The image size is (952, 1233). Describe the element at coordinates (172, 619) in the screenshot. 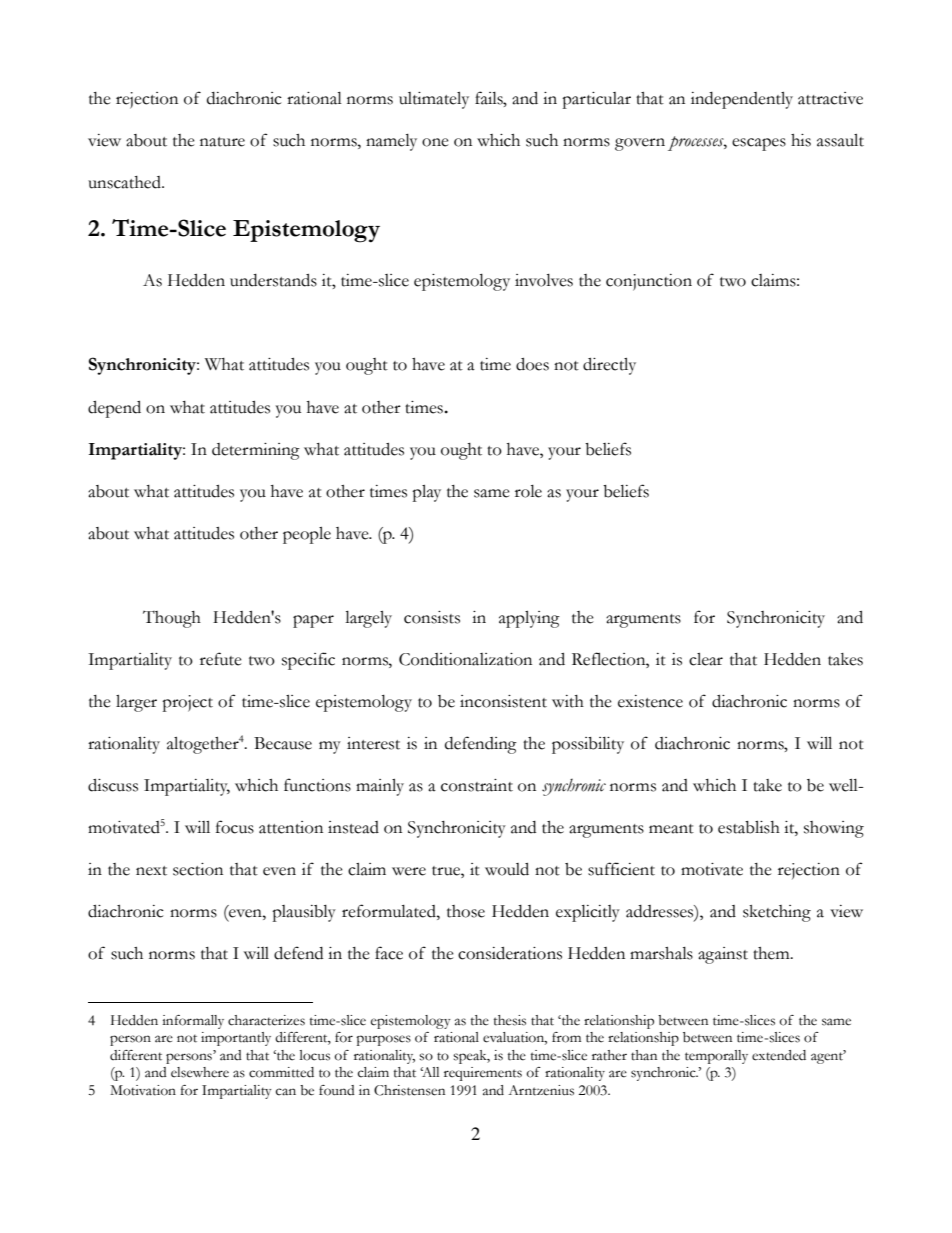

I see `Though` at that location.
